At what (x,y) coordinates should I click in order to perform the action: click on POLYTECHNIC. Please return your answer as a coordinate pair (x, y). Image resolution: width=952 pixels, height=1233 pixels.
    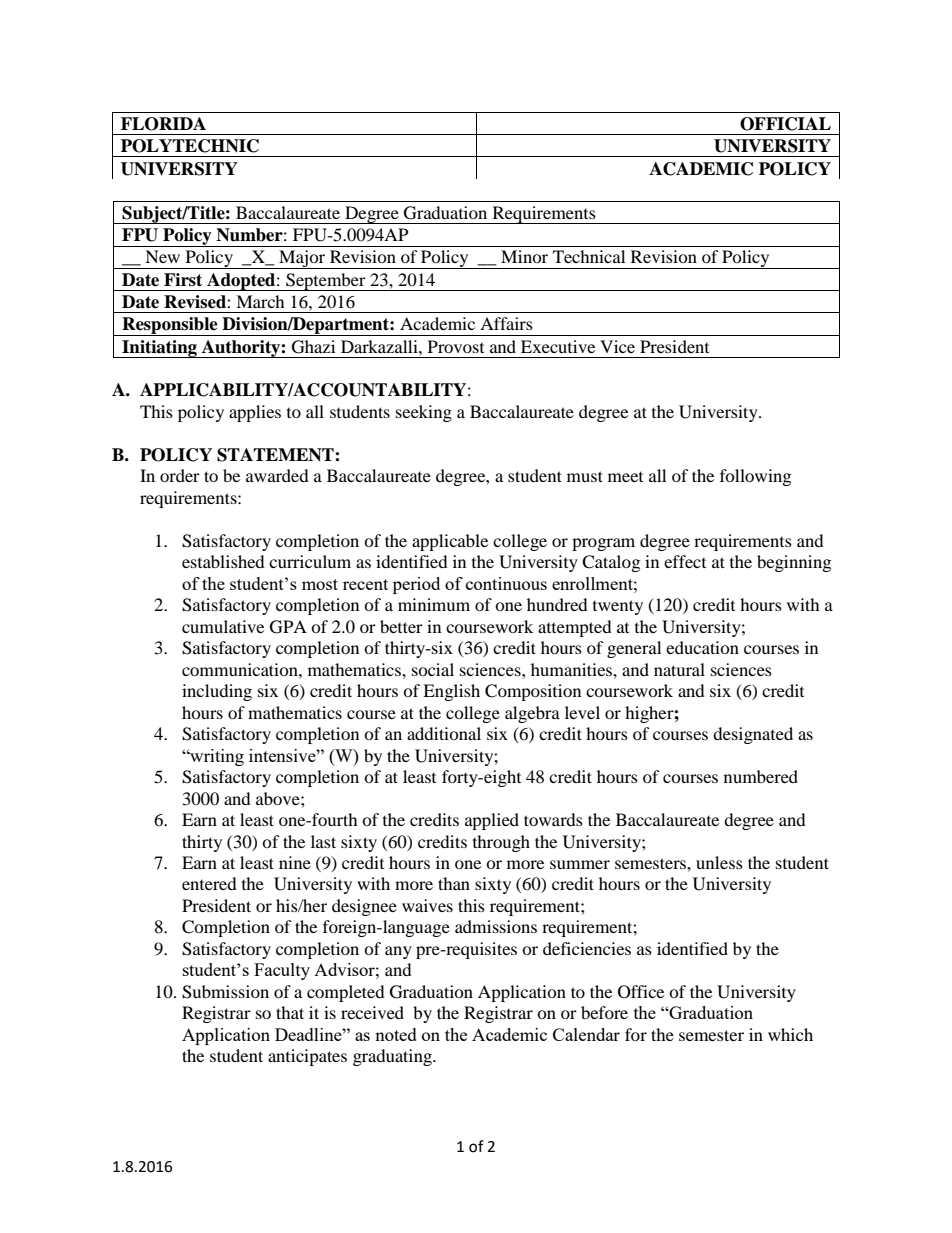
    Looking at the image, I should click on (190, 146).
